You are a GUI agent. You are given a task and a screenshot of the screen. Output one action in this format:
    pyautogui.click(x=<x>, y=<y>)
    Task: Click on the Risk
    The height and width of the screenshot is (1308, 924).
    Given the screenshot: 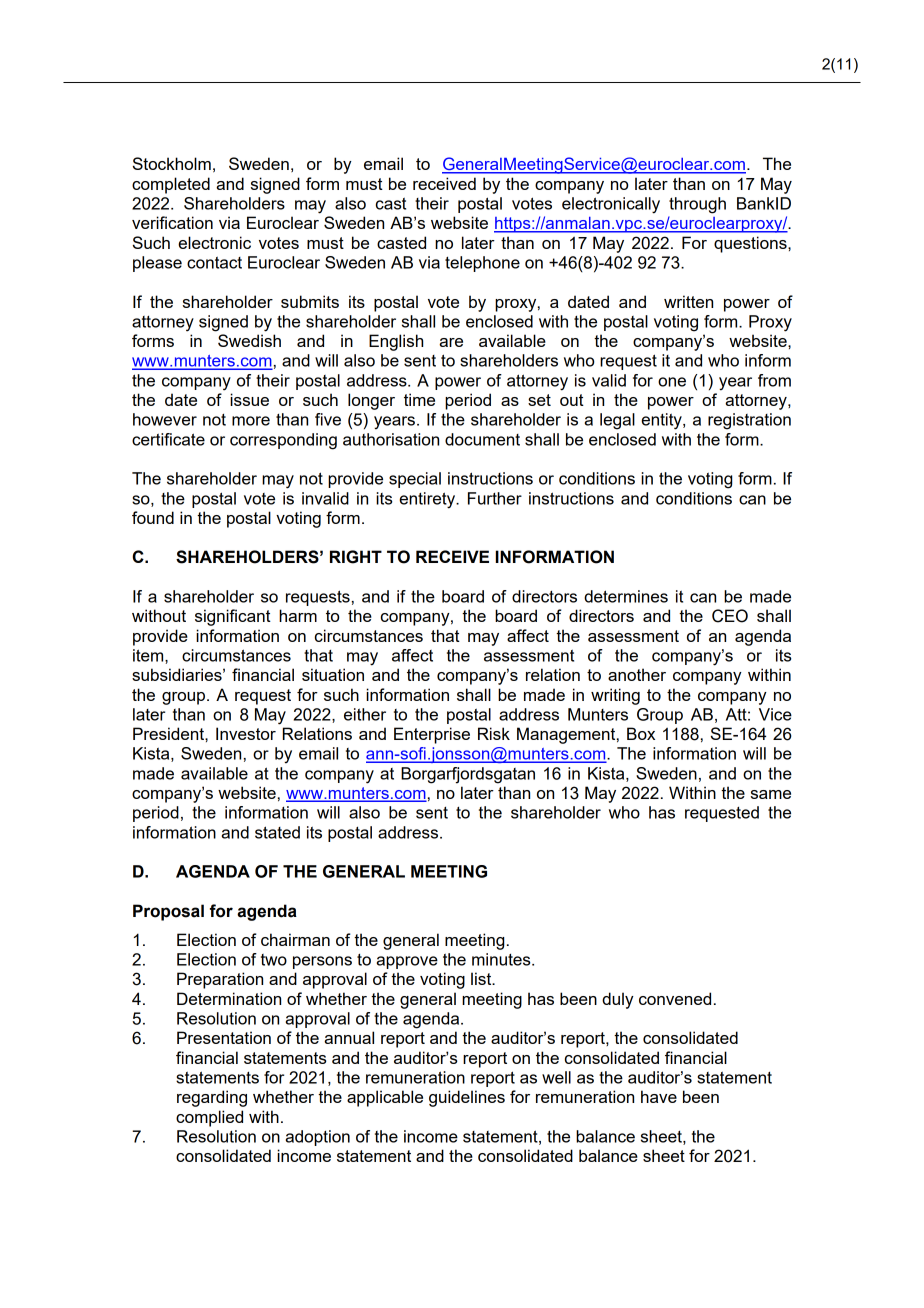 What is the action you would take?
    pyautogui.click(x=494, y=733)
